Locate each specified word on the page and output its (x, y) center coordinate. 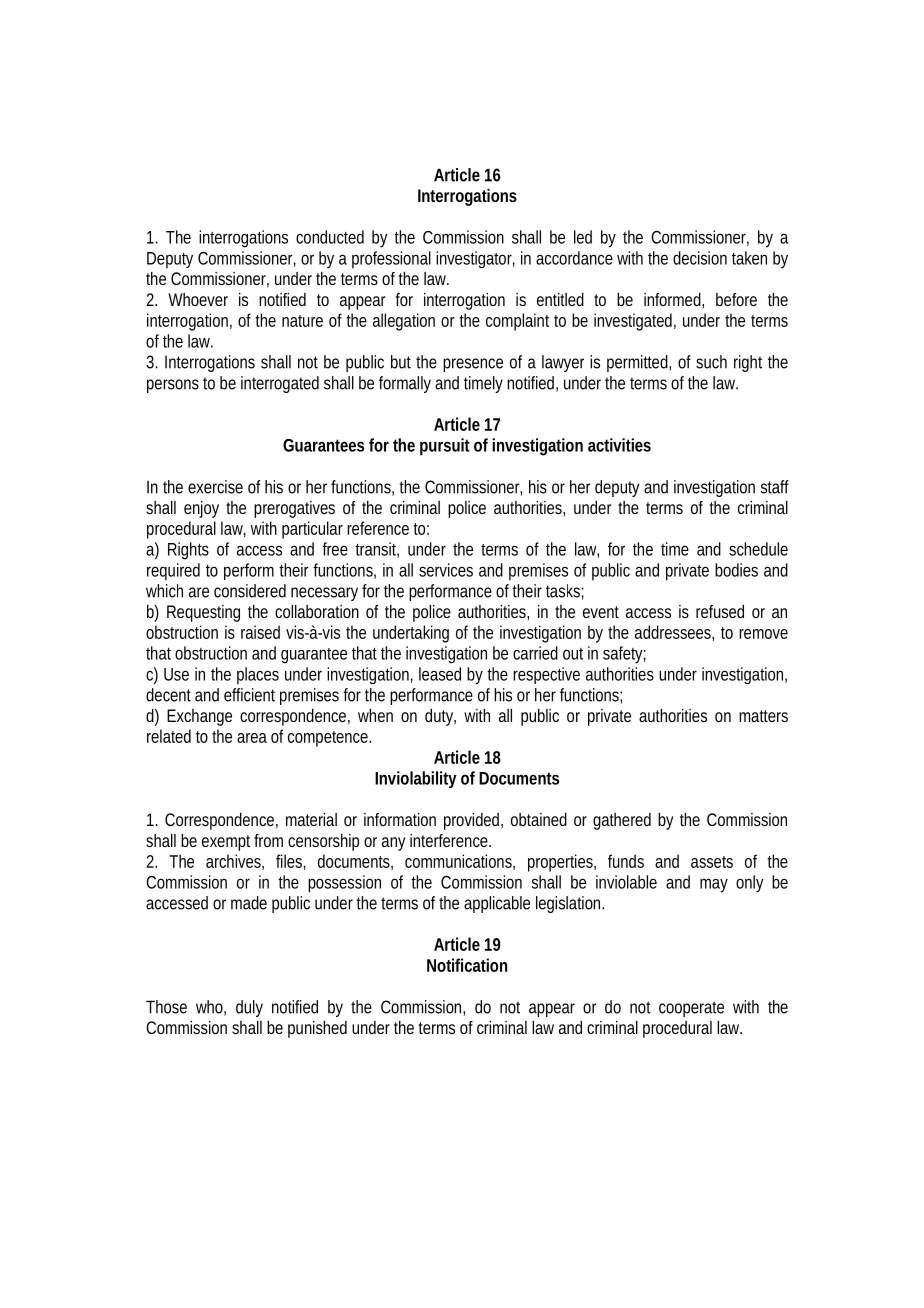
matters (763, 716)
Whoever (198, 299)
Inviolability (416, 779)
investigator (475, 259)
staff (775, 487)
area (252, 738)
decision (700, 258)
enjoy (201, 509)
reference (378, 528)
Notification (467, 965)
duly (249, 1008)
